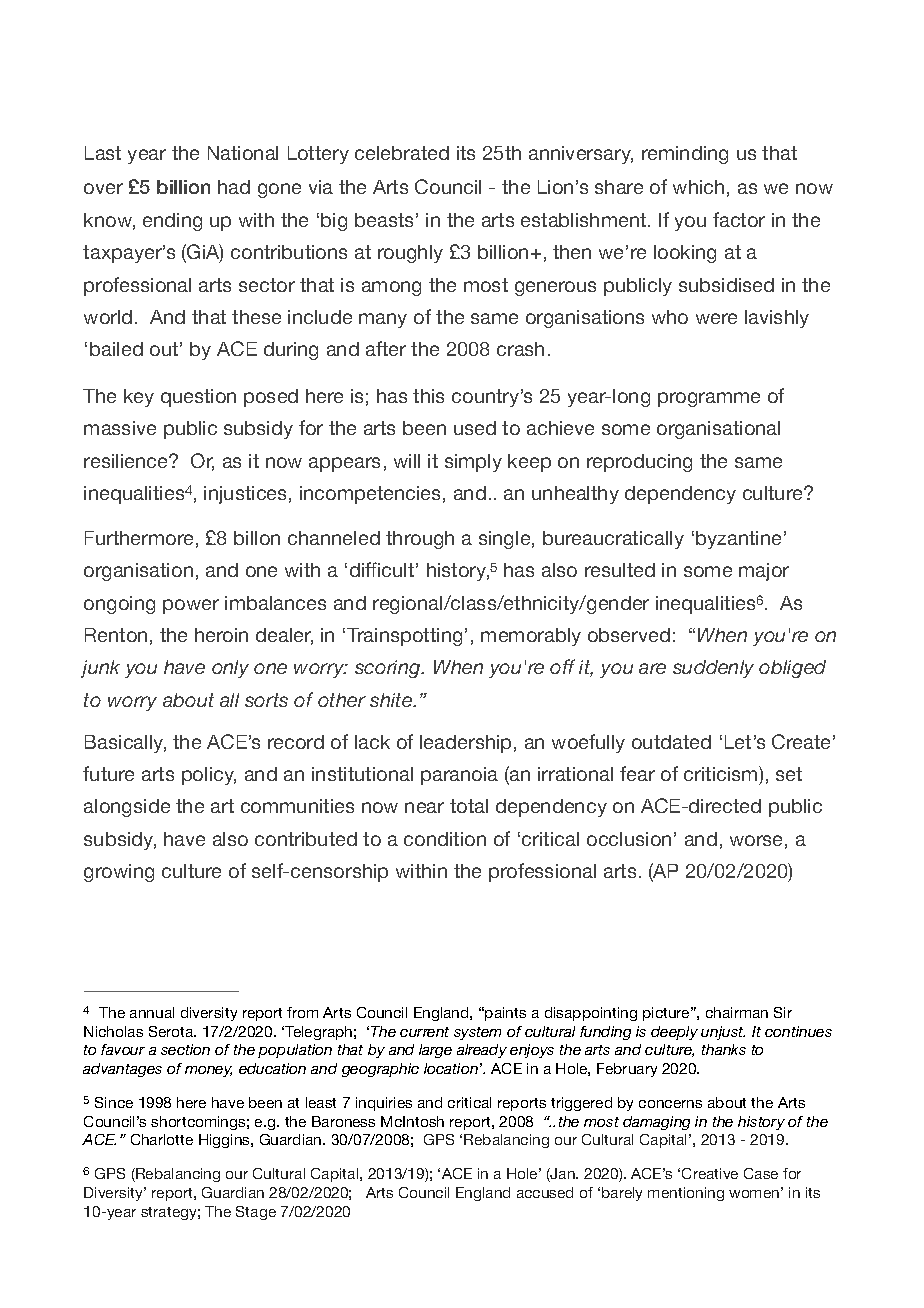  I want to click on Jan, so click(563, 1175).
